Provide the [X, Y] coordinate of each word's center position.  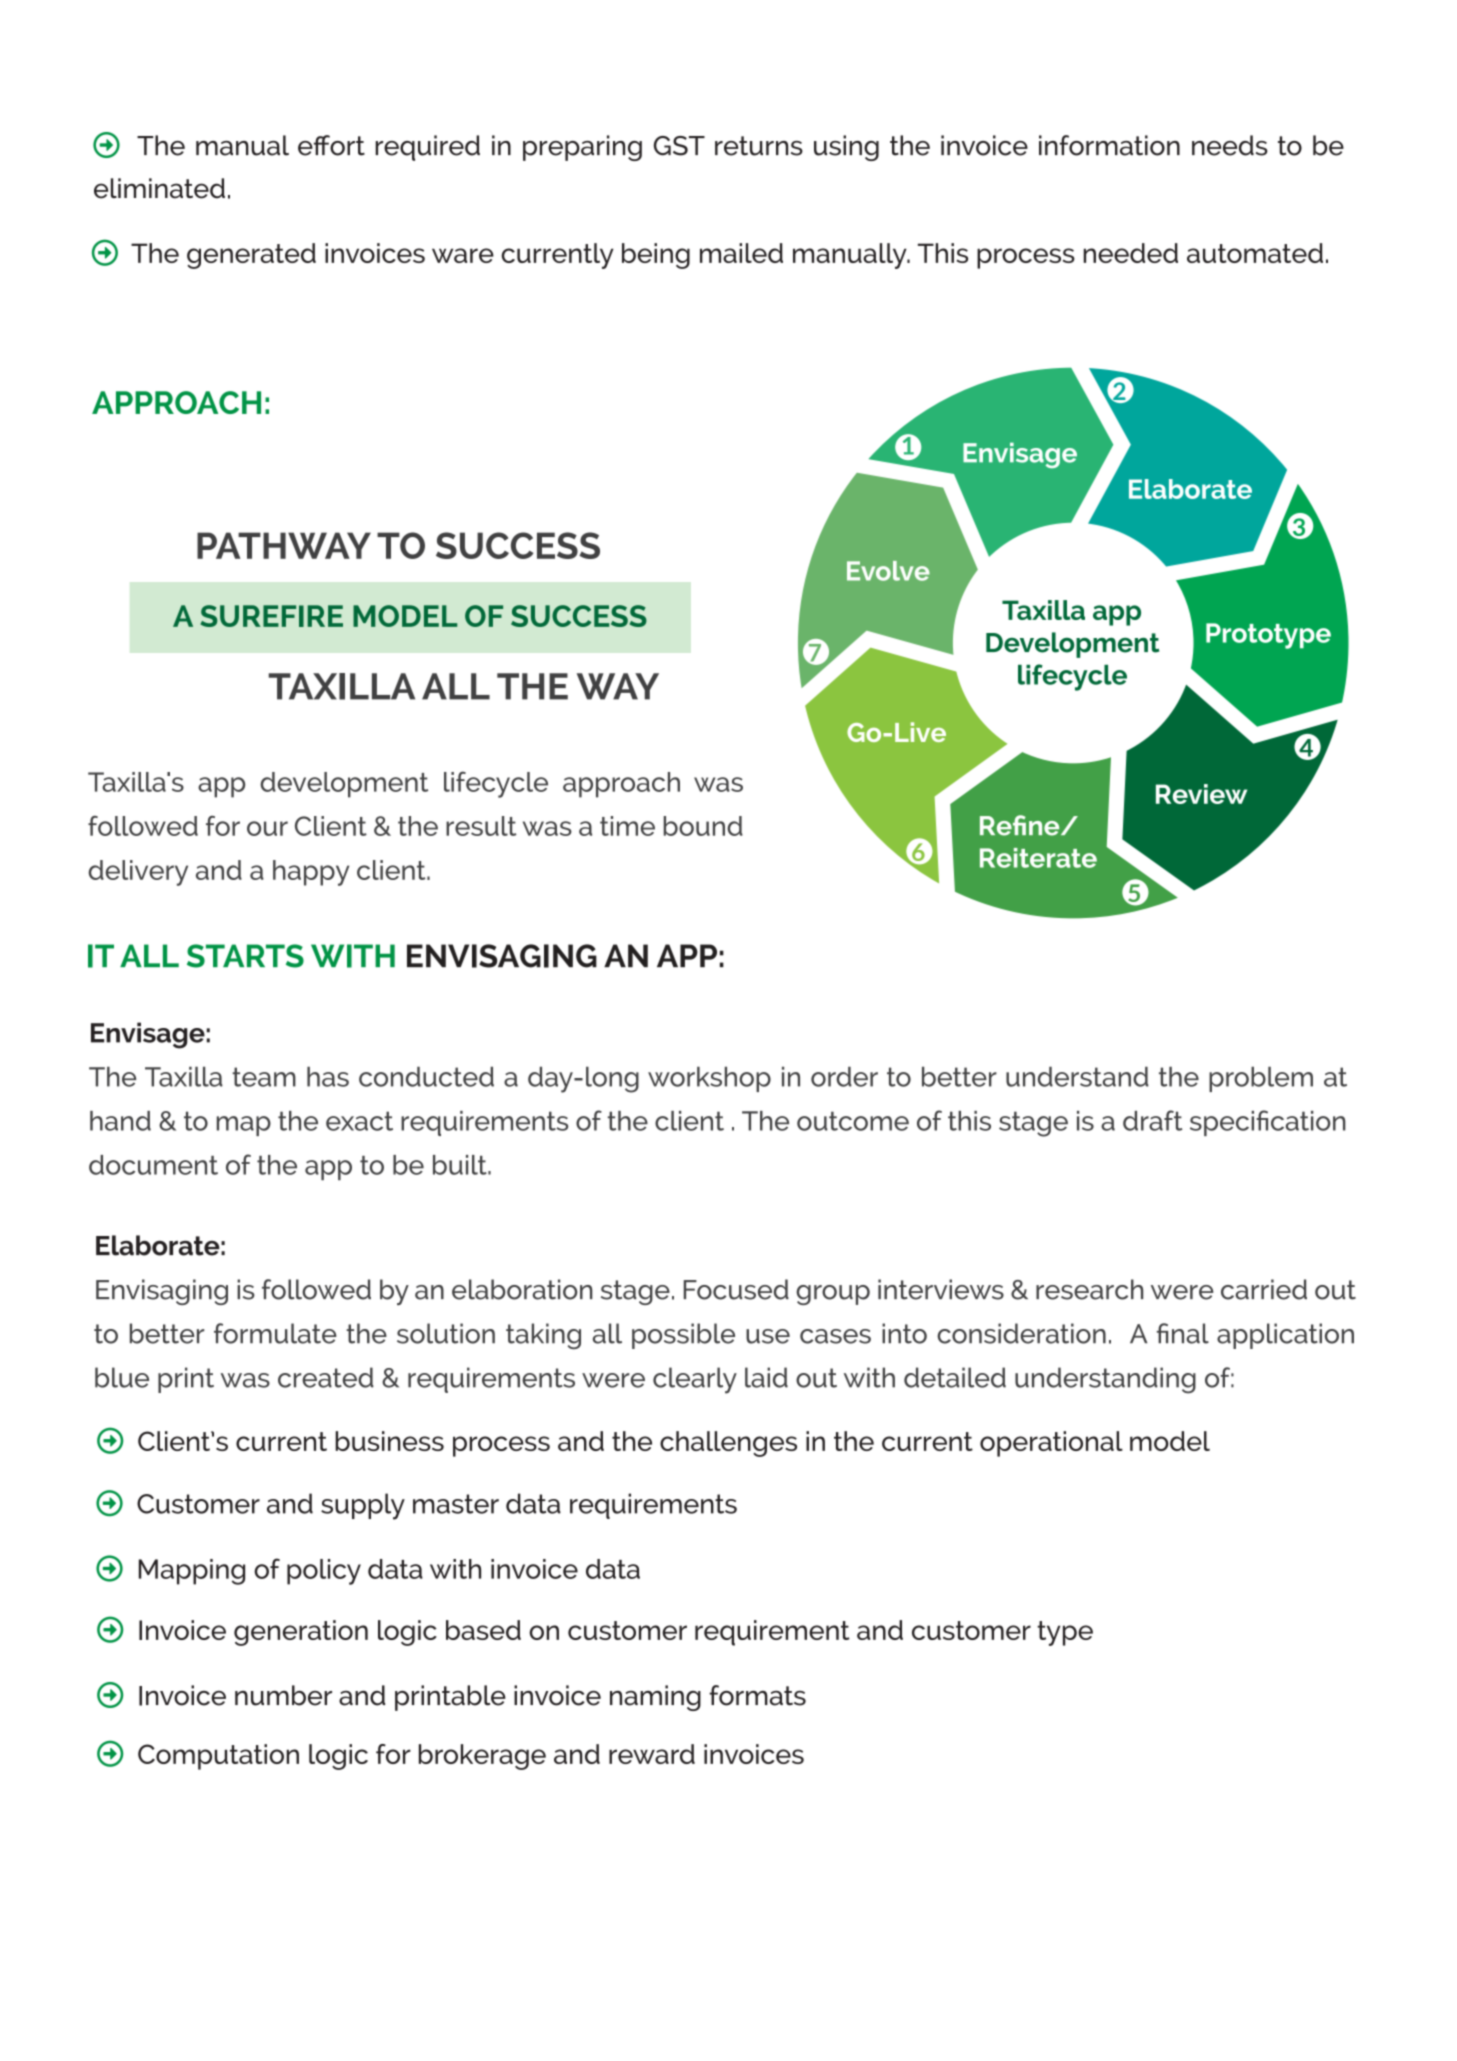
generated [251, 256]
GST [679, 146]
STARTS [245, 956]
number [283, 1695]
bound [703, 826]
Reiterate [1038, 858]
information [1109, 145]
